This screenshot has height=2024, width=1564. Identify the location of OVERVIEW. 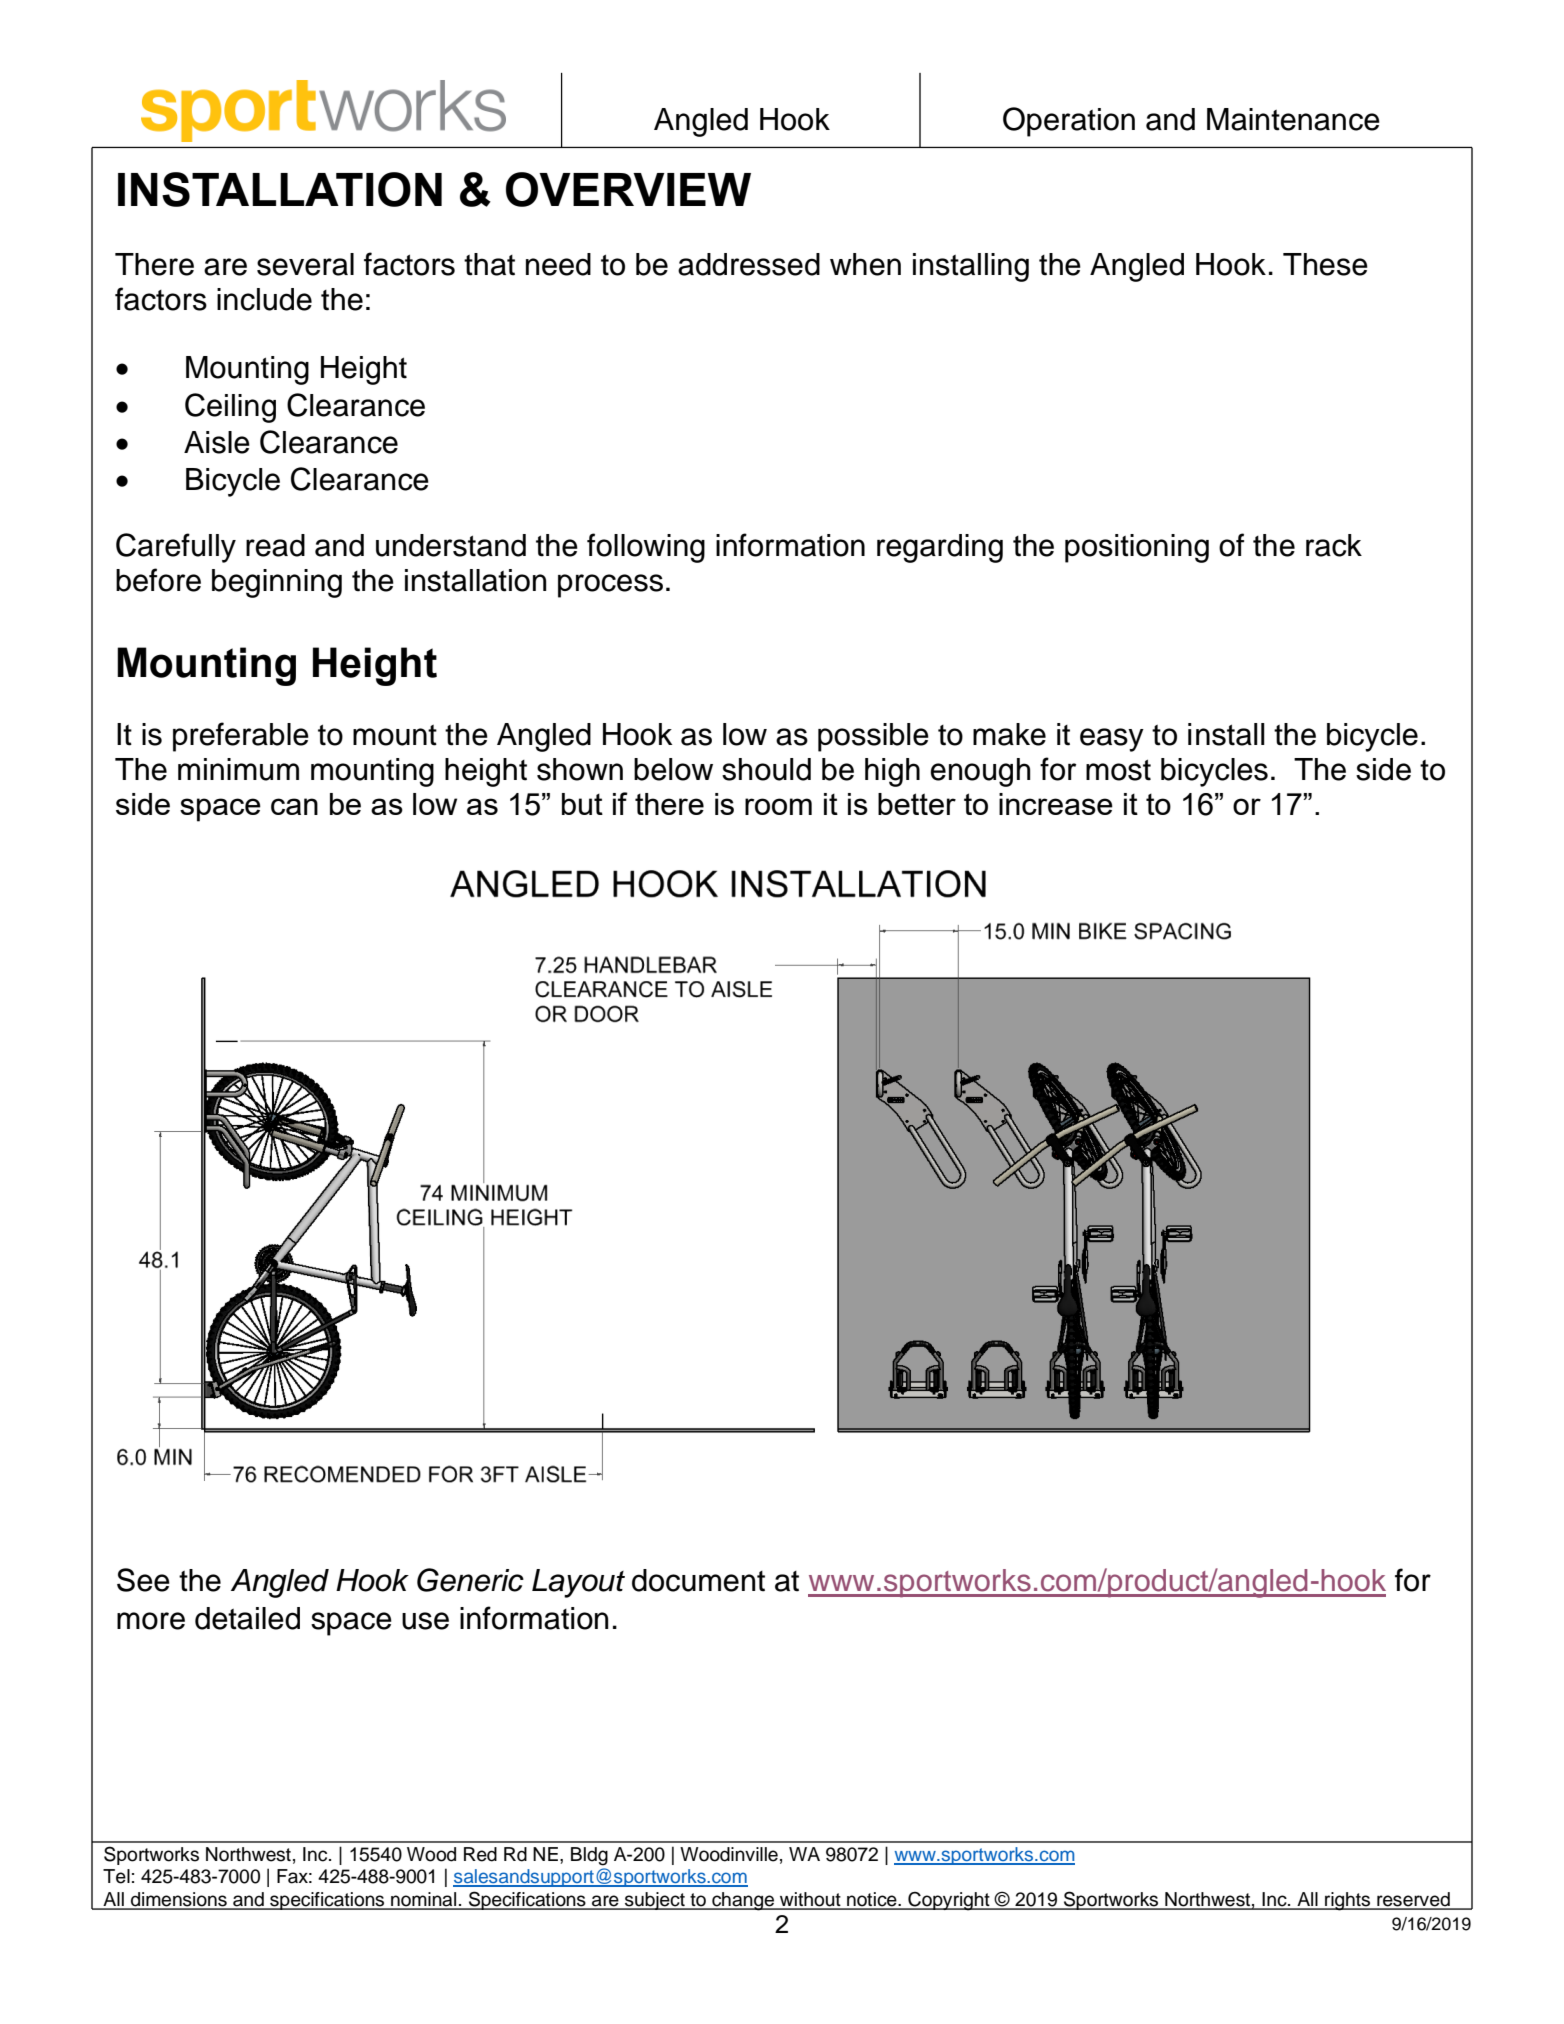
(628, 189).
